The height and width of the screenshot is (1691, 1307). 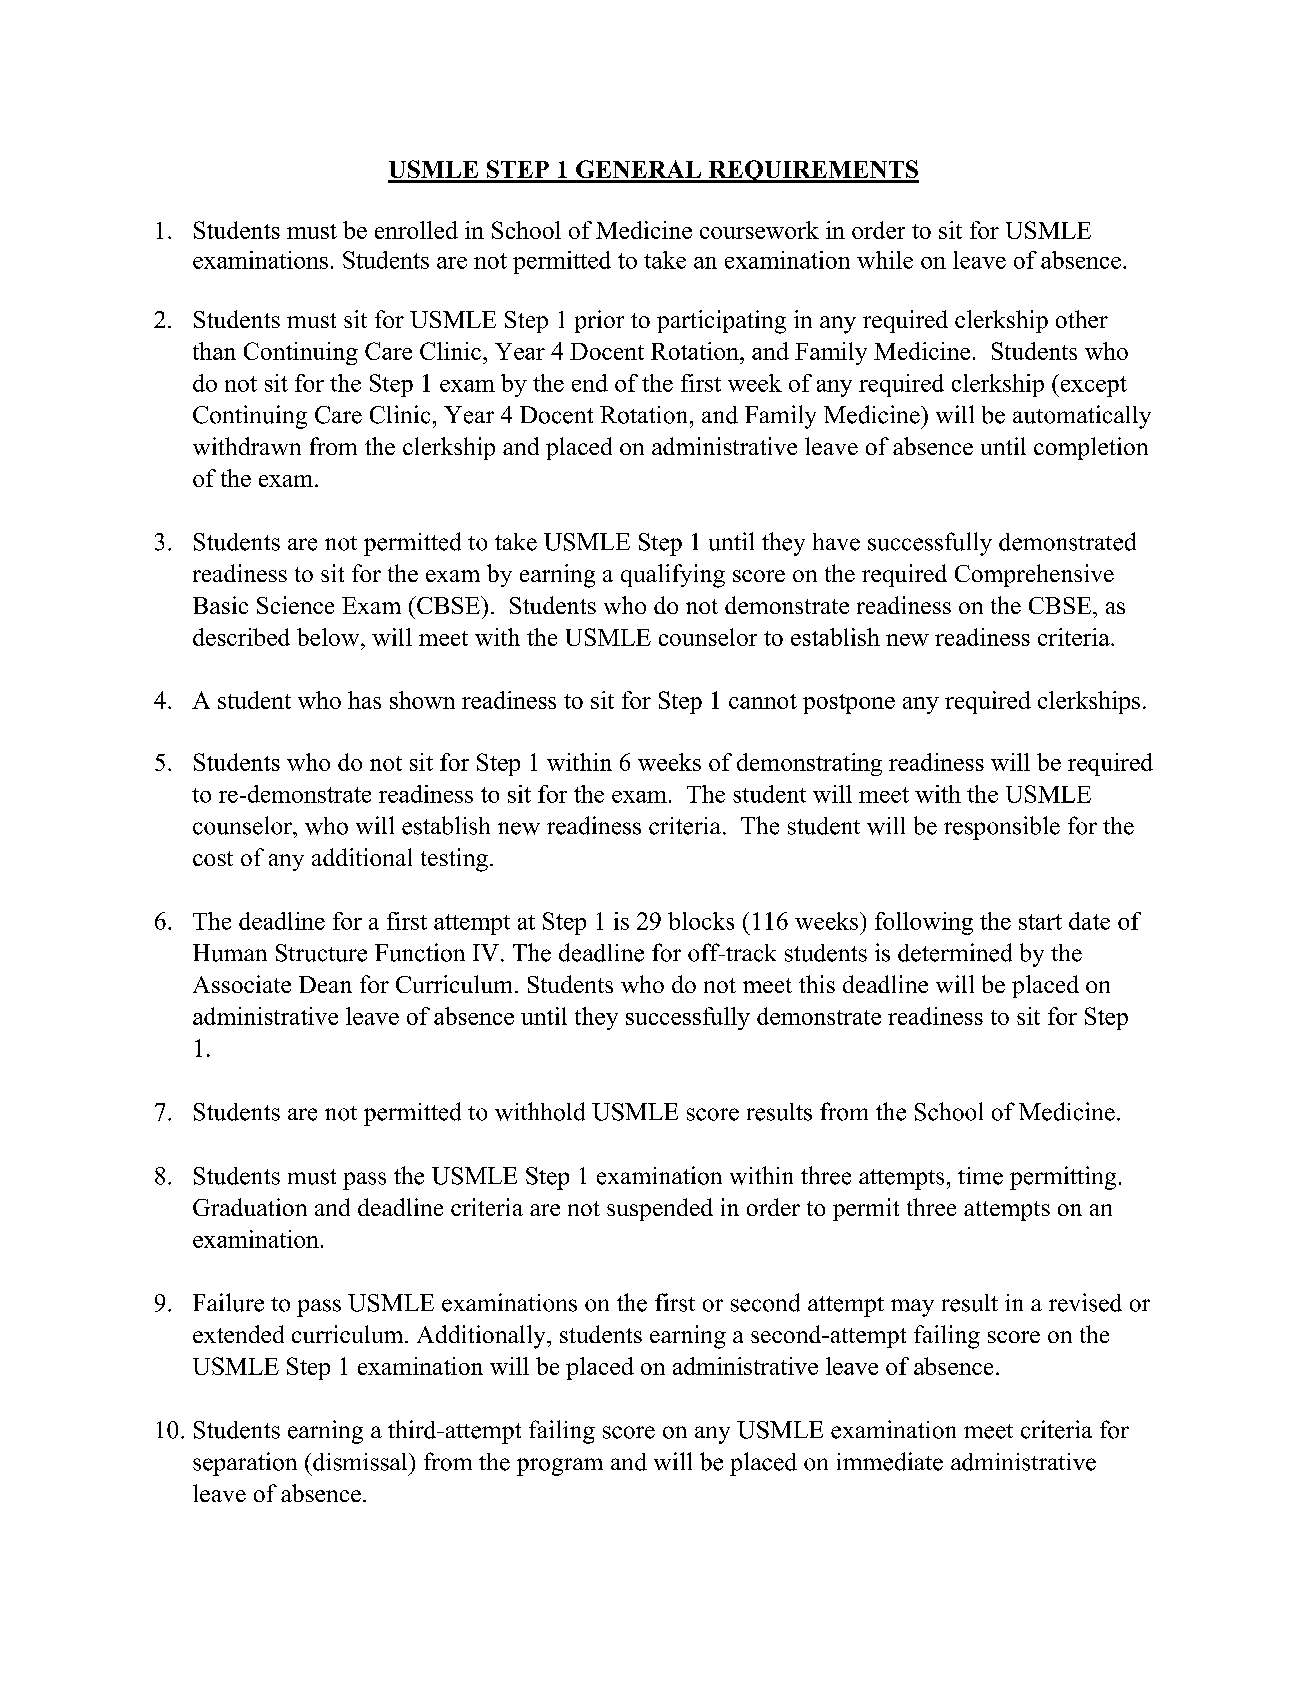 I want to click on enrolled, so click(x=416, y=230).
